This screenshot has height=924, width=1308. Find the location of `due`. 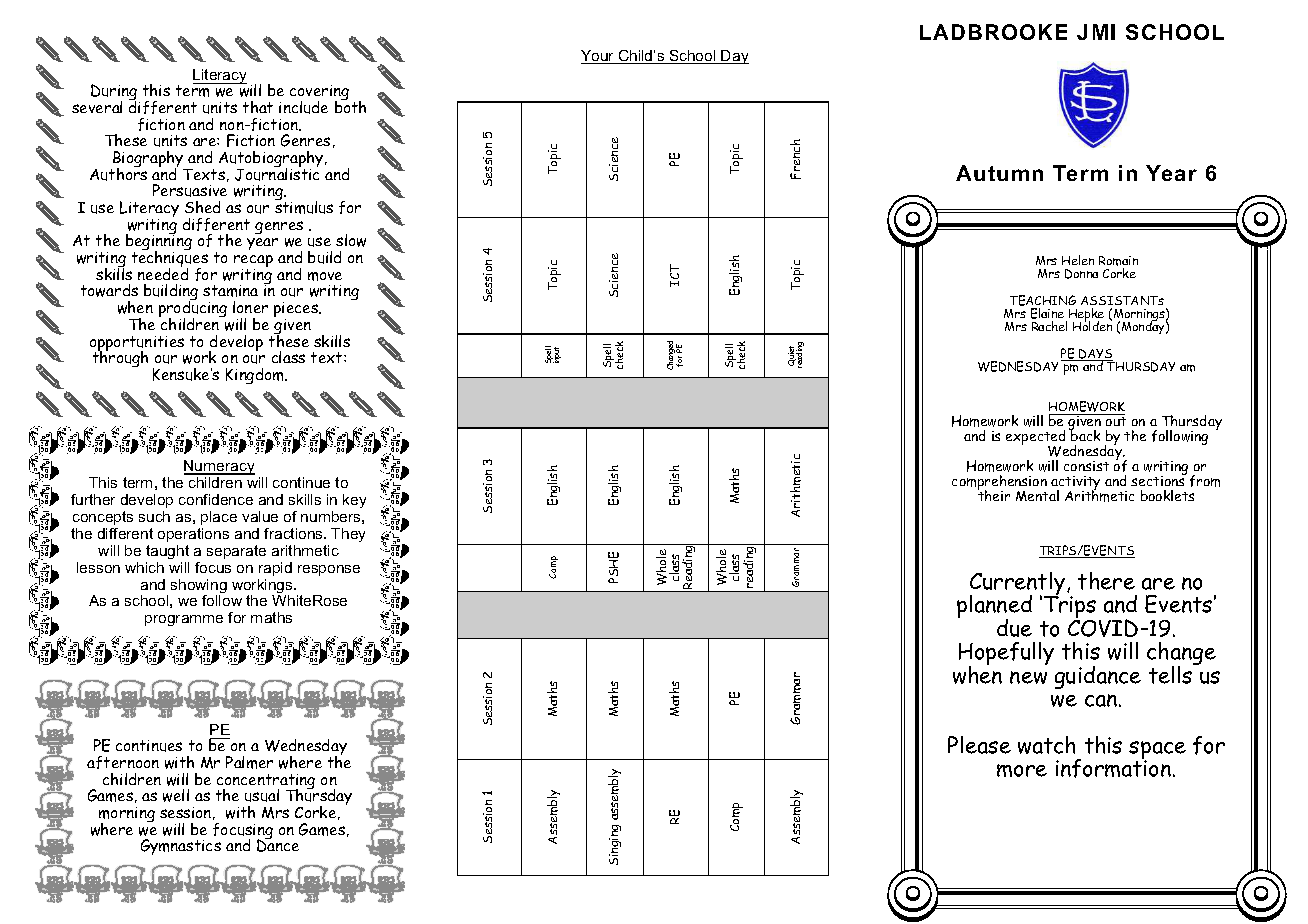

due is located at coordinates (1014, 628).
